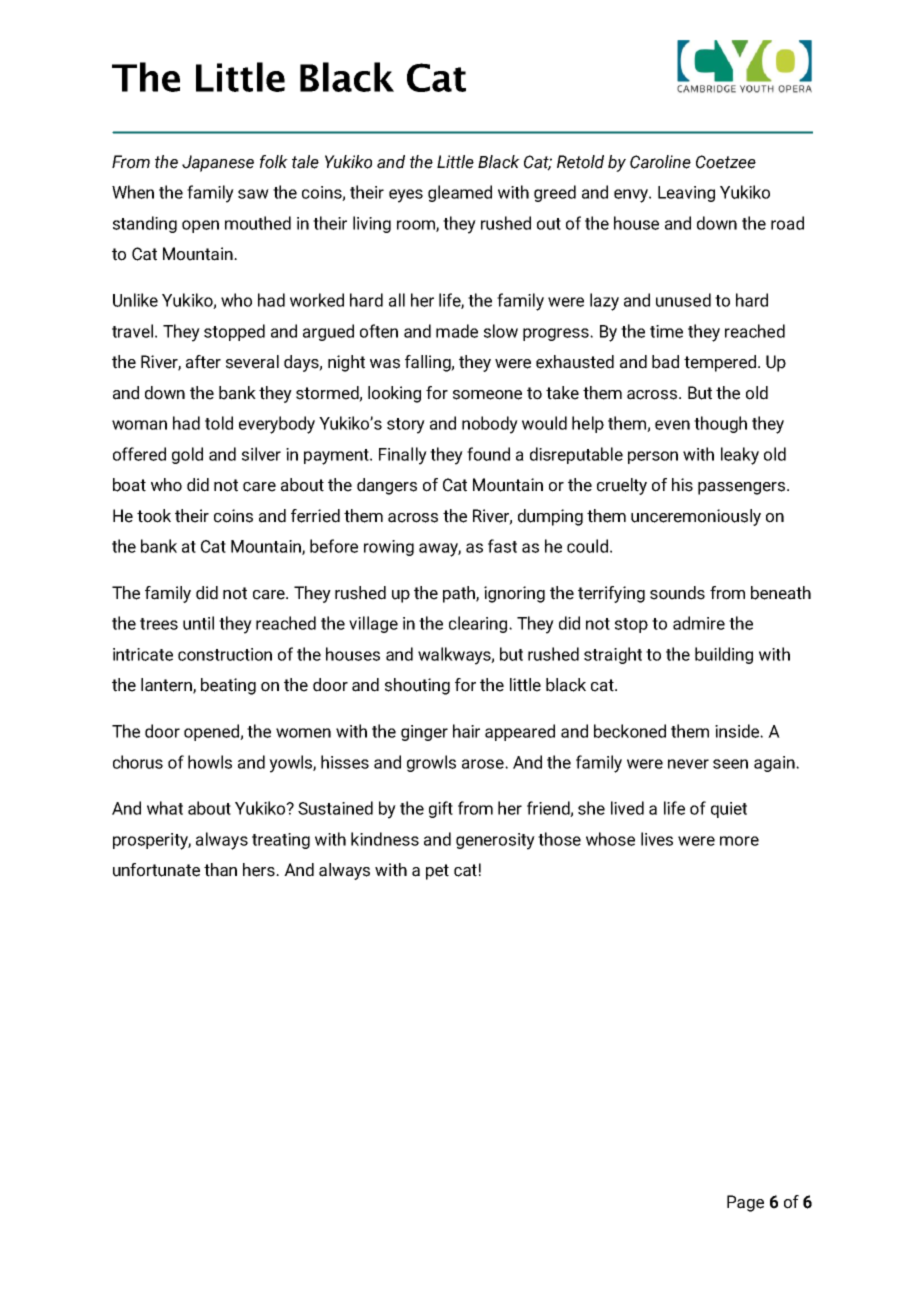 The height and width of the image is (1308, 924). Describe the element at coordinates (218, 163) in the image. I see `Japanese` at that location.
